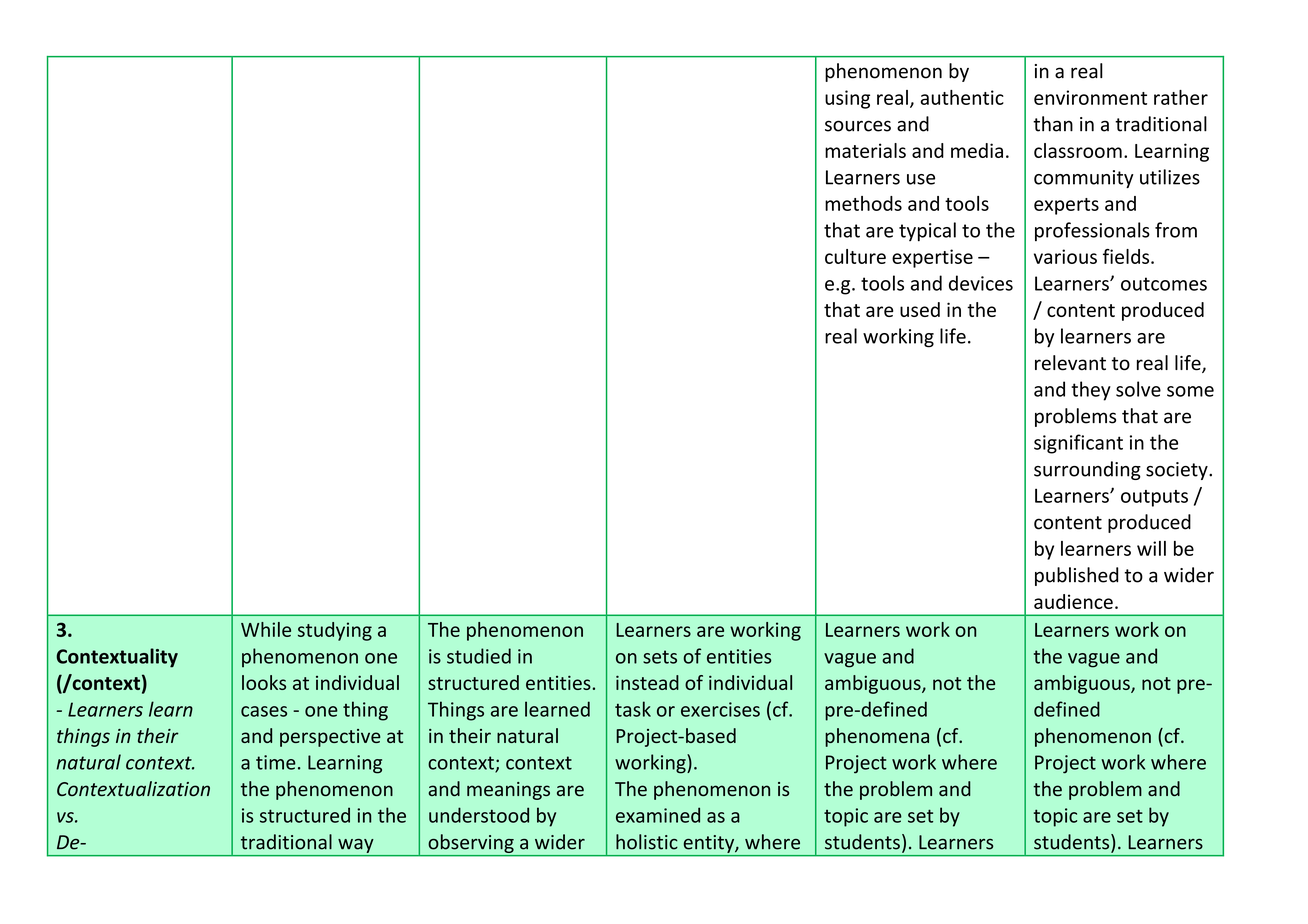 Image resolution: width=1308 pixels, height=924 pixels. Describe the element at coordinates (1053, 124) in the page. I see `than` at that location.
